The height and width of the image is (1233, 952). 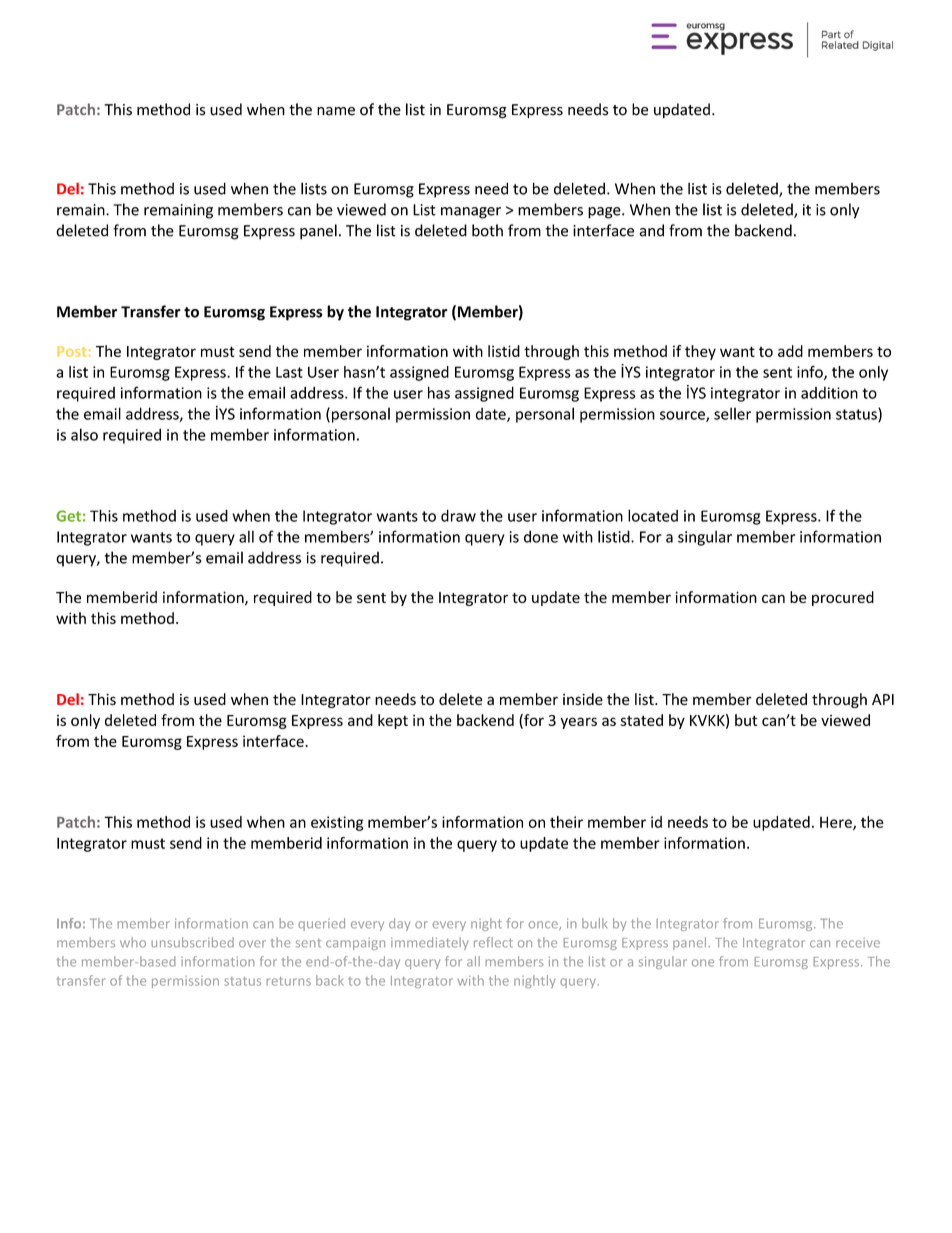 What do you see at coordinates (393, 721) in the image?
I see `kept` at bounding box center [393, 721].
